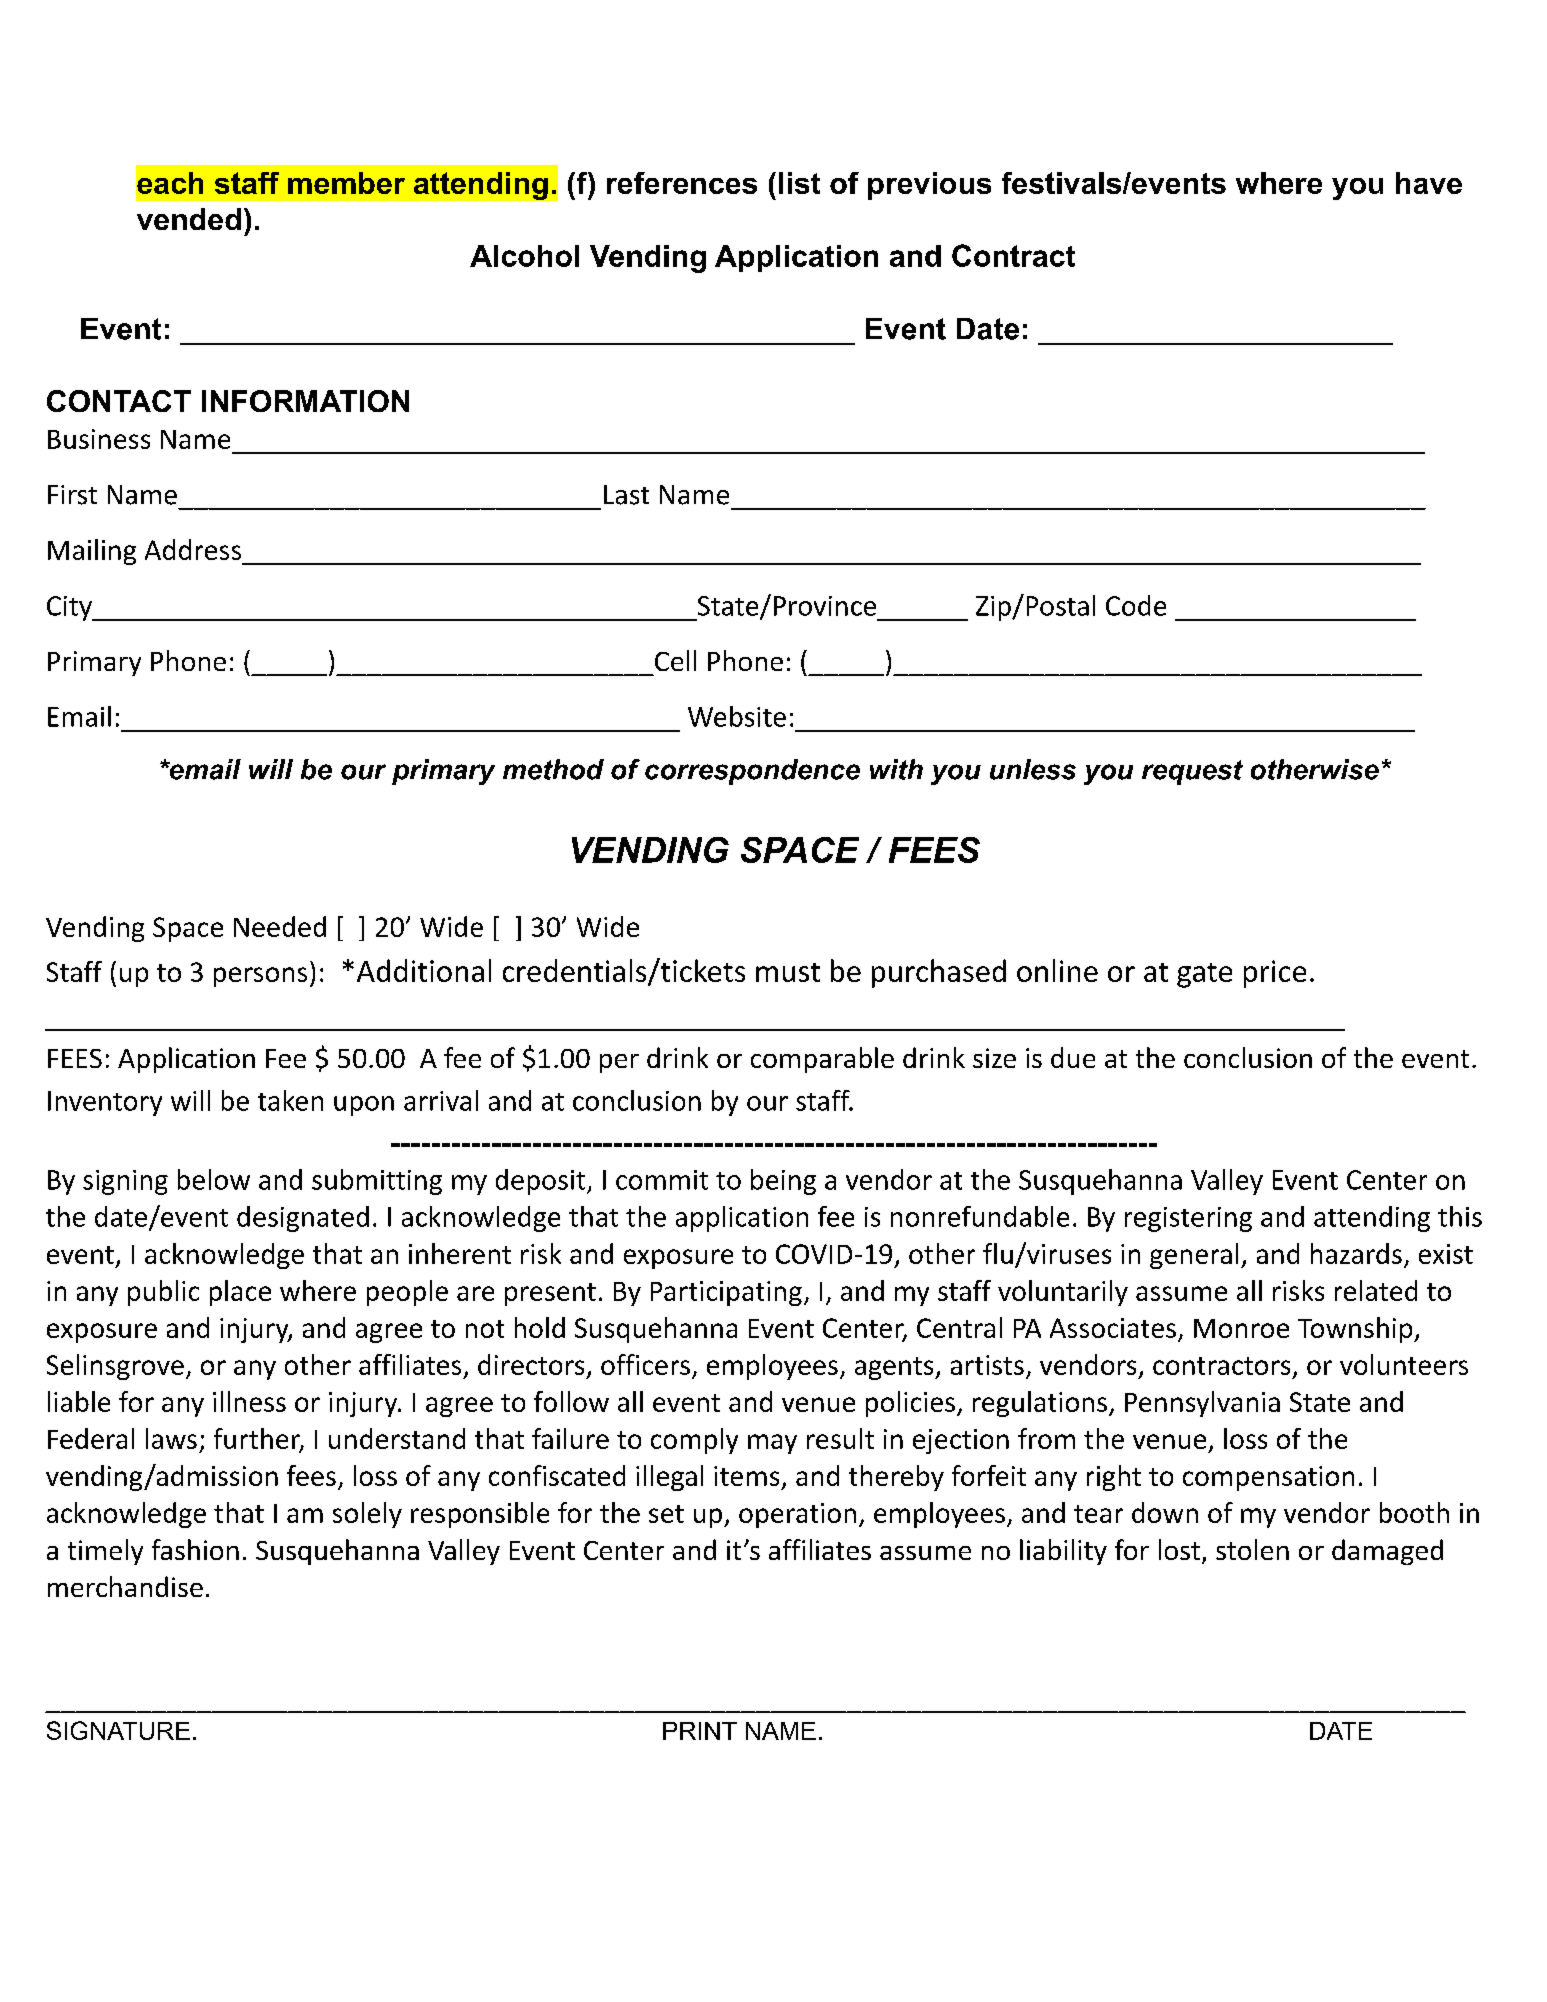 The height and width of the image is (2002, 1547). I want to click on place, so click(240, 1293).
